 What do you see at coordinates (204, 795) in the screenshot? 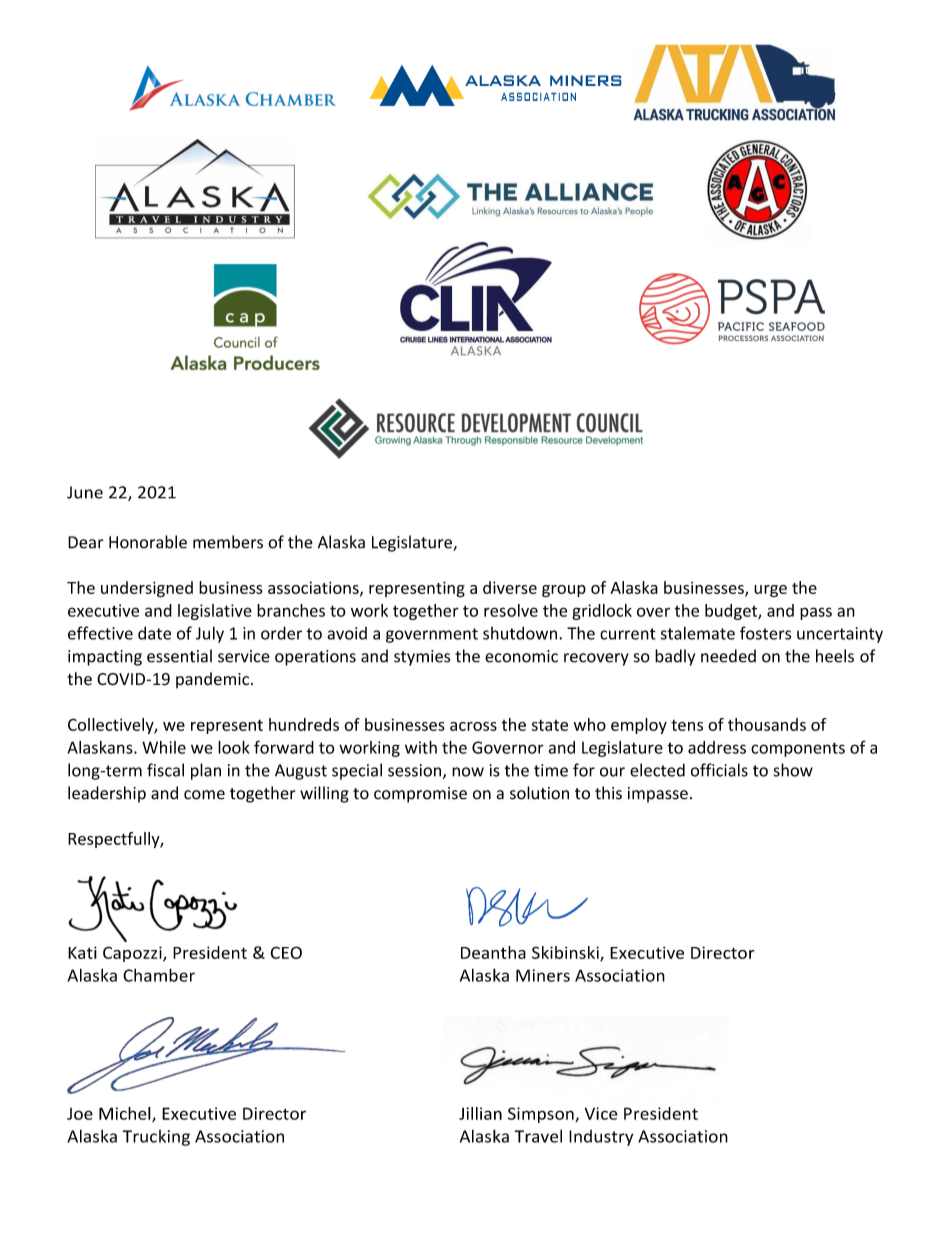
I see `come` at bounding box center [204, 795].
